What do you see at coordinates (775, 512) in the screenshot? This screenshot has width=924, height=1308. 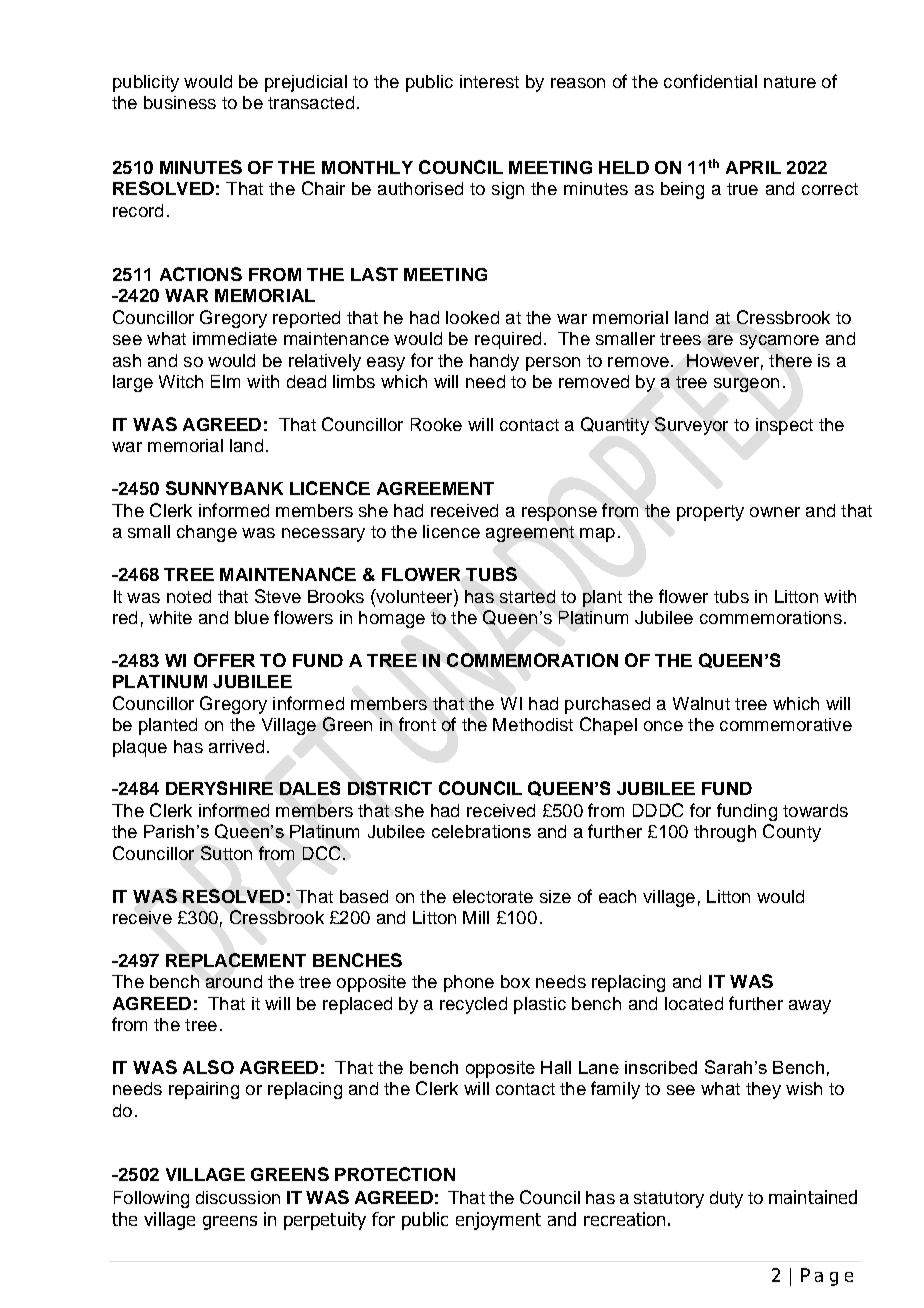 I see `owner` at bounding box center [775, 512].
